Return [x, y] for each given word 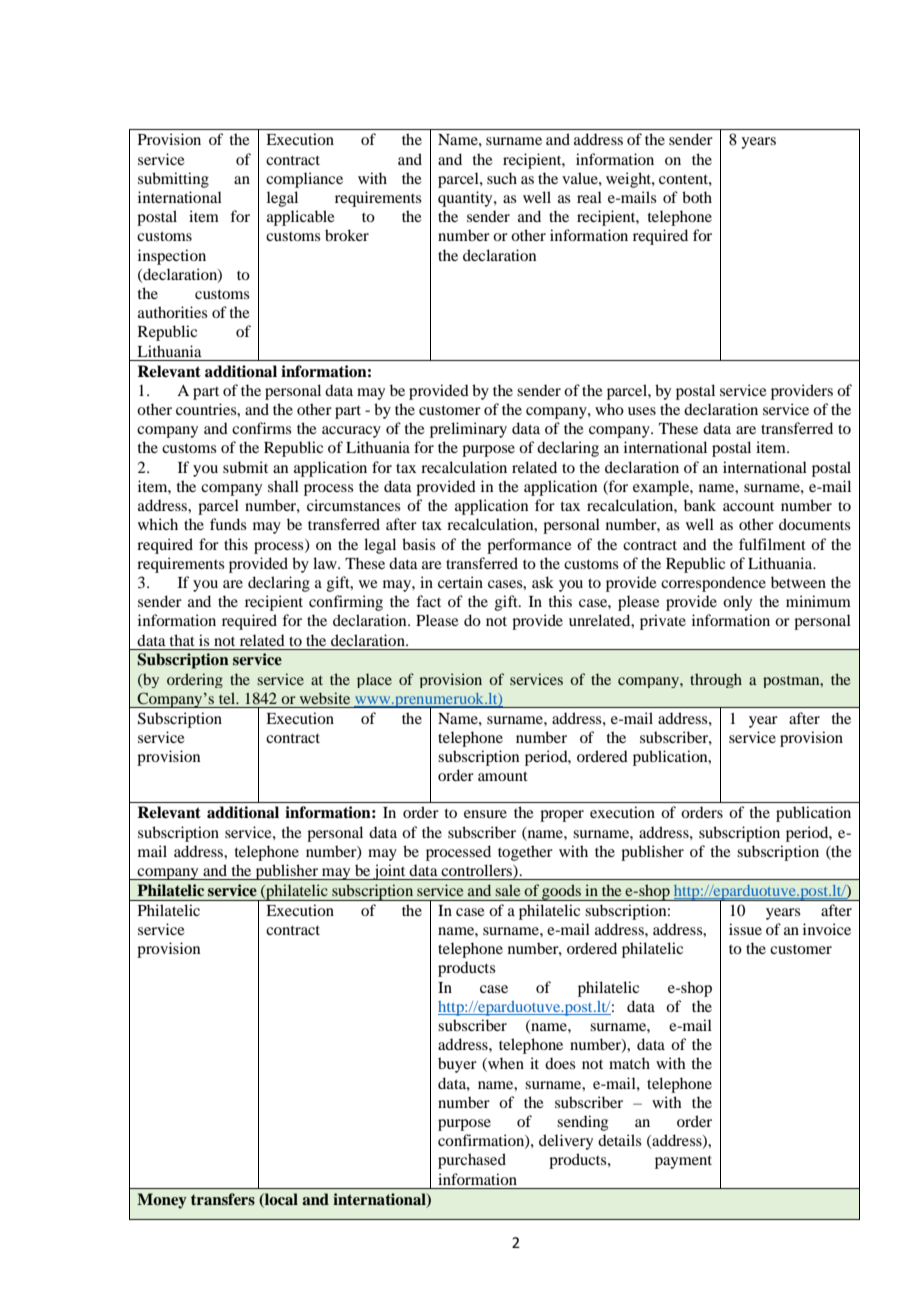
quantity [466, 199]
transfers [223, 1199]
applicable [301, 218]
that [182, 640]
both [697, 197]
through [716, 680]
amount [503, 776]
